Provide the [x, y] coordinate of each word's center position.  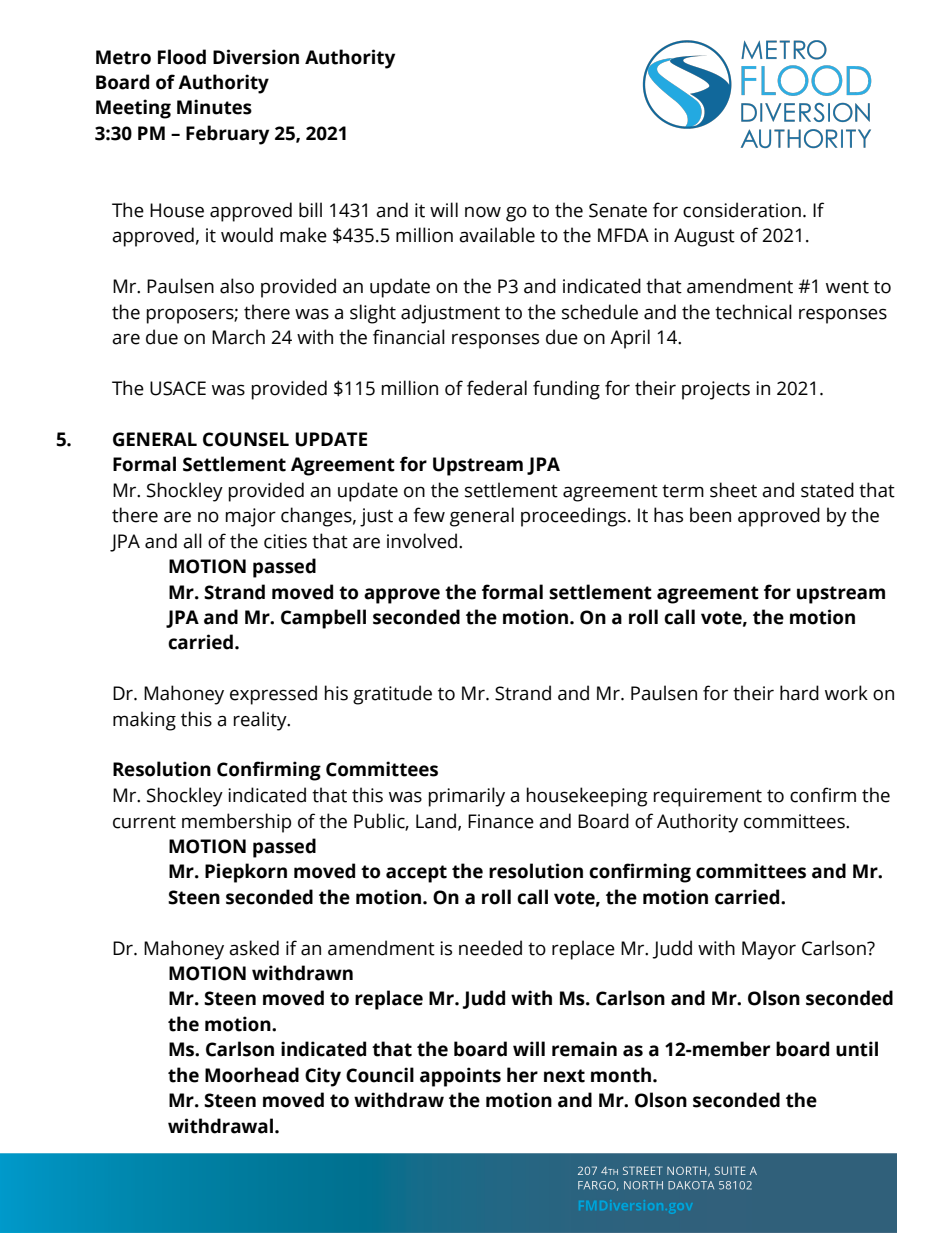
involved [423, 541]
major [251, 517]
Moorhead [252, 1075]
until [857, 1049]
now [483, 212]
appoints [460, 1077]
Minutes [214, 107]
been [710, 515]
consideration [742, 210]
